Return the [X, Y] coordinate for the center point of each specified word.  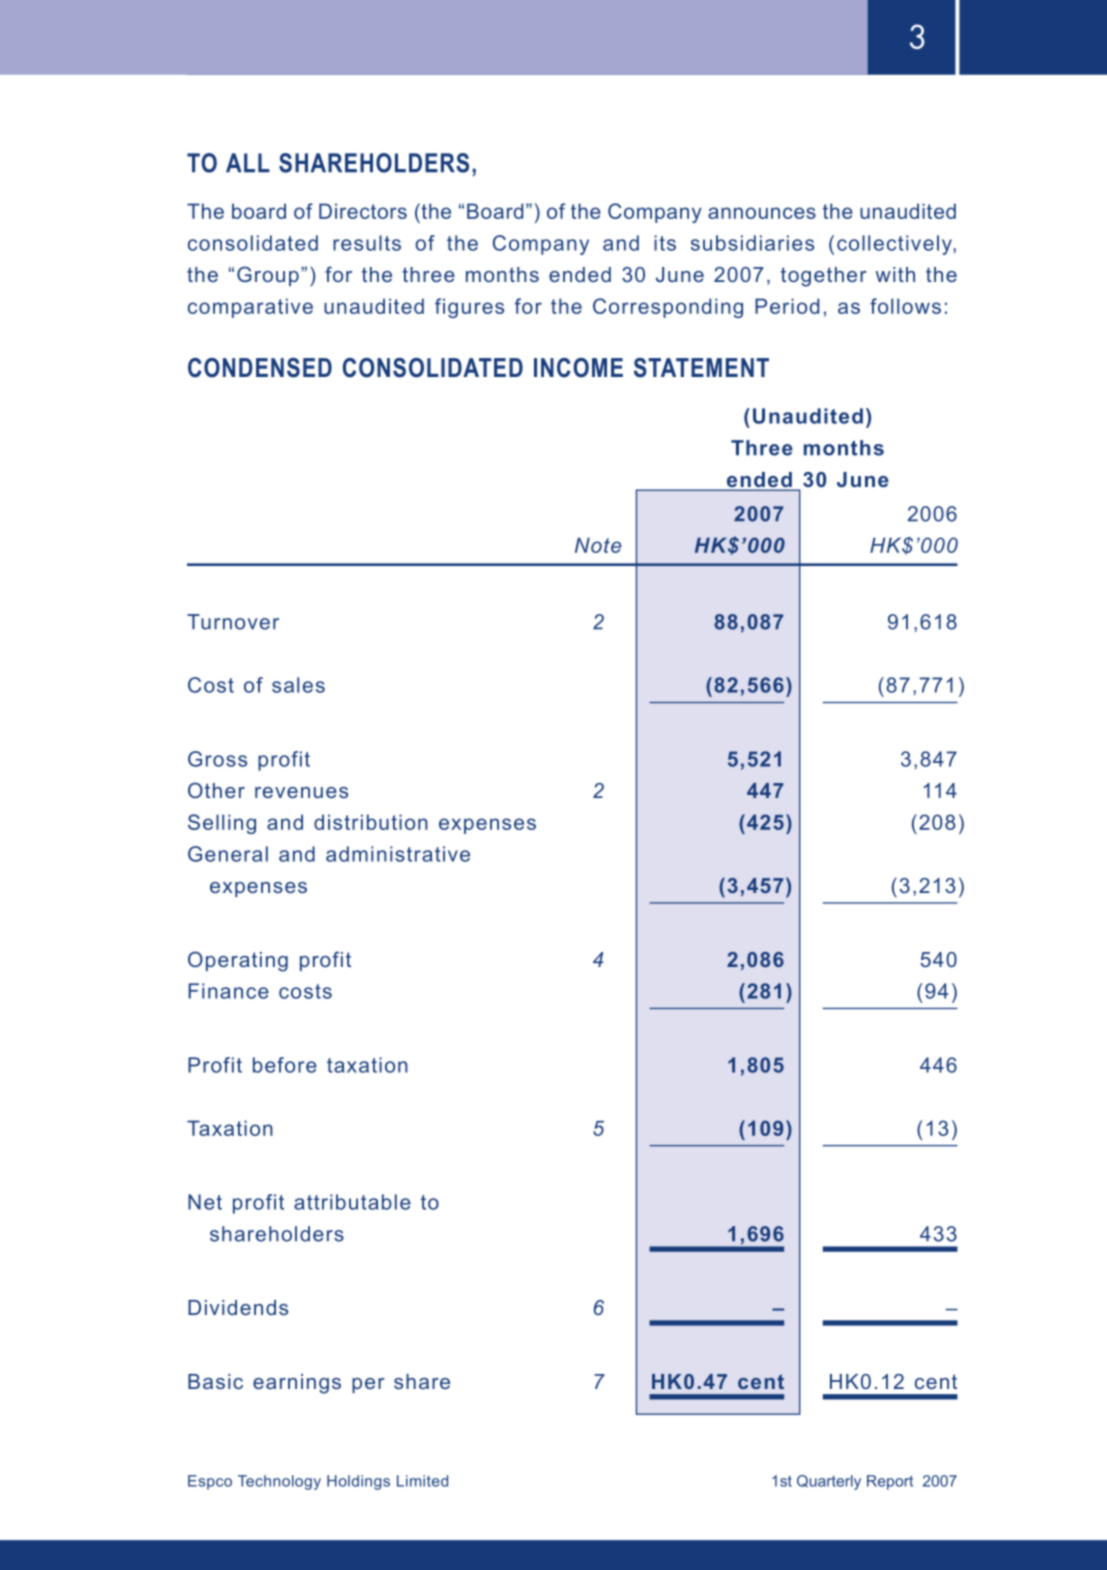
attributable [352, 1202]
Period [787, 306]
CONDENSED [260, 368]
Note [598, 545]
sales [298, 685]
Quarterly [829, 1482]
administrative [398, 854]
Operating [238, 961]
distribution [371, 822]
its [665, 243]
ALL [248, 162]
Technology [279, 1482]
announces [762, 213]
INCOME [578, 368]
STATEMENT [701, 368]
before [285, 1065]
